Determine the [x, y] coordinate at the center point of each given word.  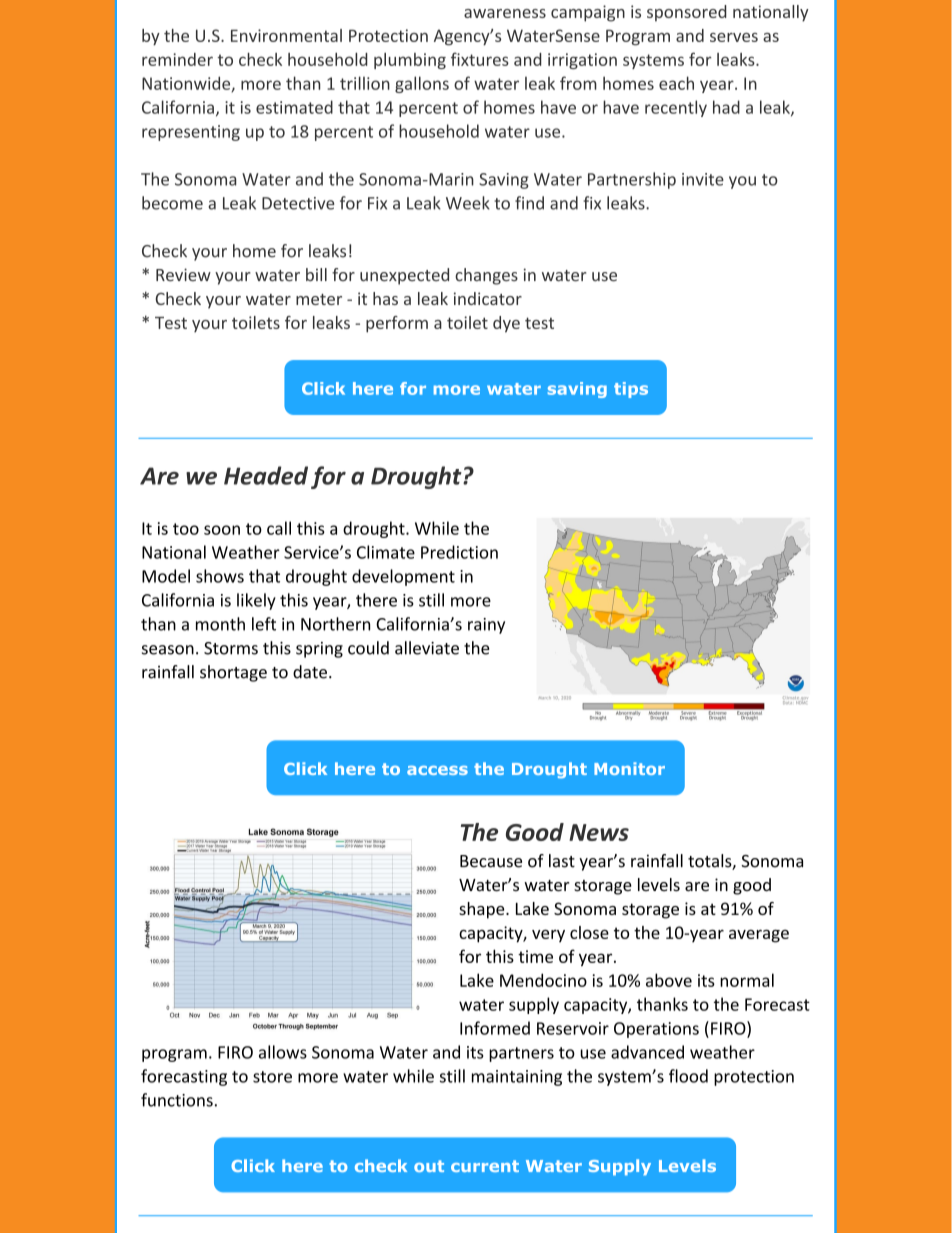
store [272, 1077]
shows [220, 576]
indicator [488, 298]
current [485, 1166]
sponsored [687, 13]
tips [631, 390]
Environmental [286, 35]
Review [183, 275]
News [599, 832]
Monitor [629, 768]
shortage [233, 673]
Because [491, 861]
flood [688, 1076]
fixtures [480, 59]
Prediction [459, 552]
